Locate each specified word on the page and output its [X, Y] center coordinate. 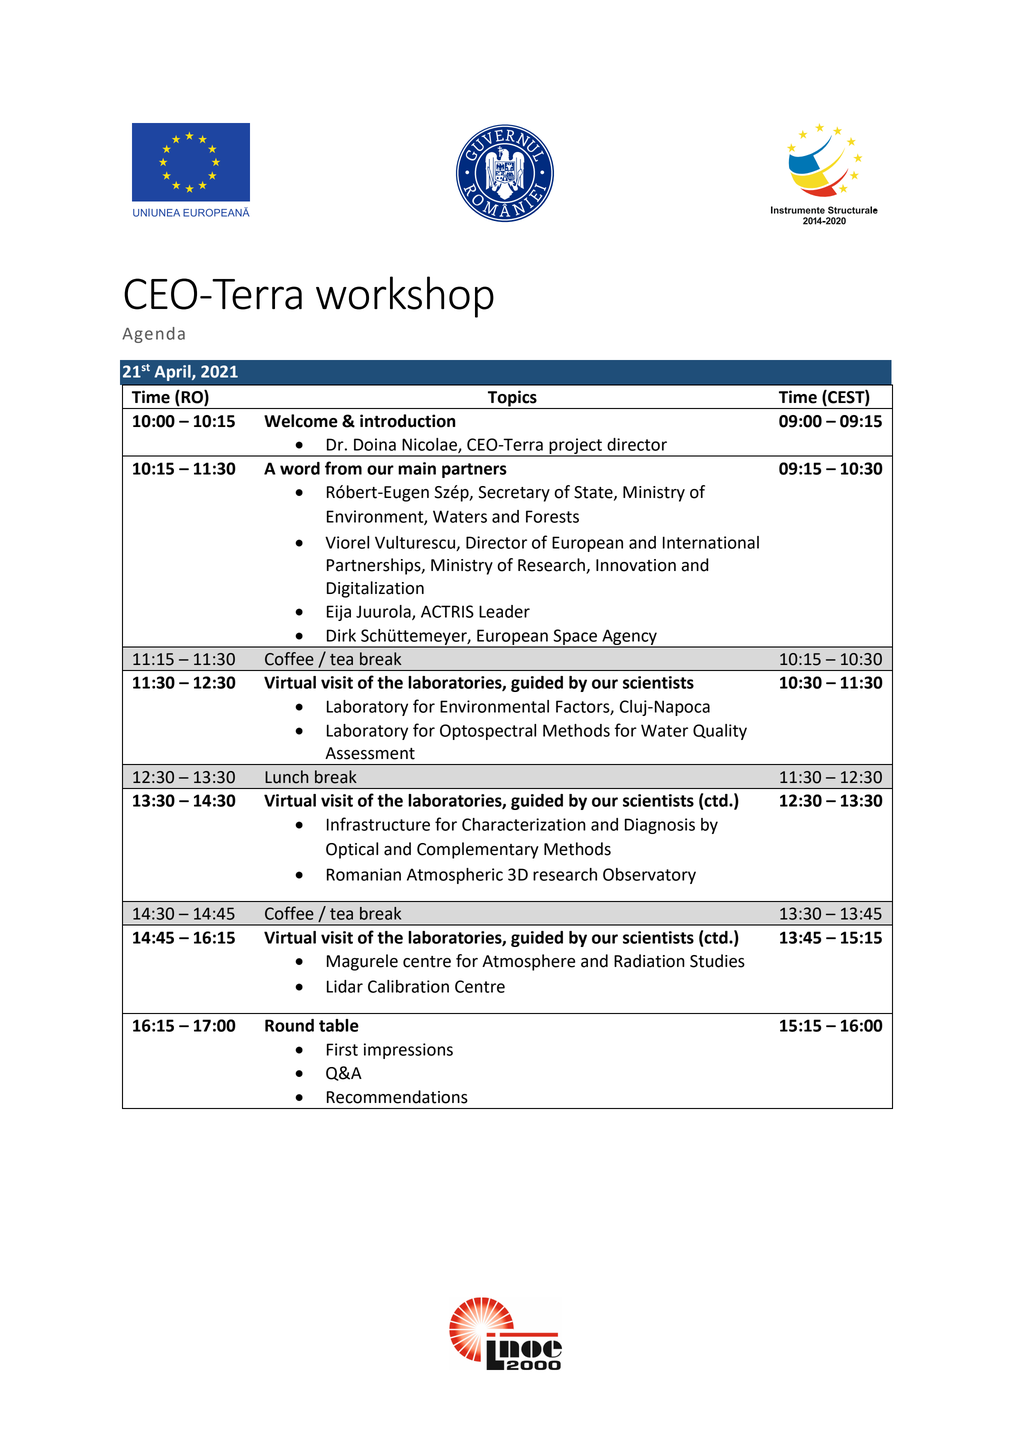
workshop [405, 297]
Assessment [370, 753]
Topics [512, 399]
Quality [720, 732]
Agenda [153, 335]
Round [289, 1025]
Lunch [286, 777]
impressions [408, 1051]
